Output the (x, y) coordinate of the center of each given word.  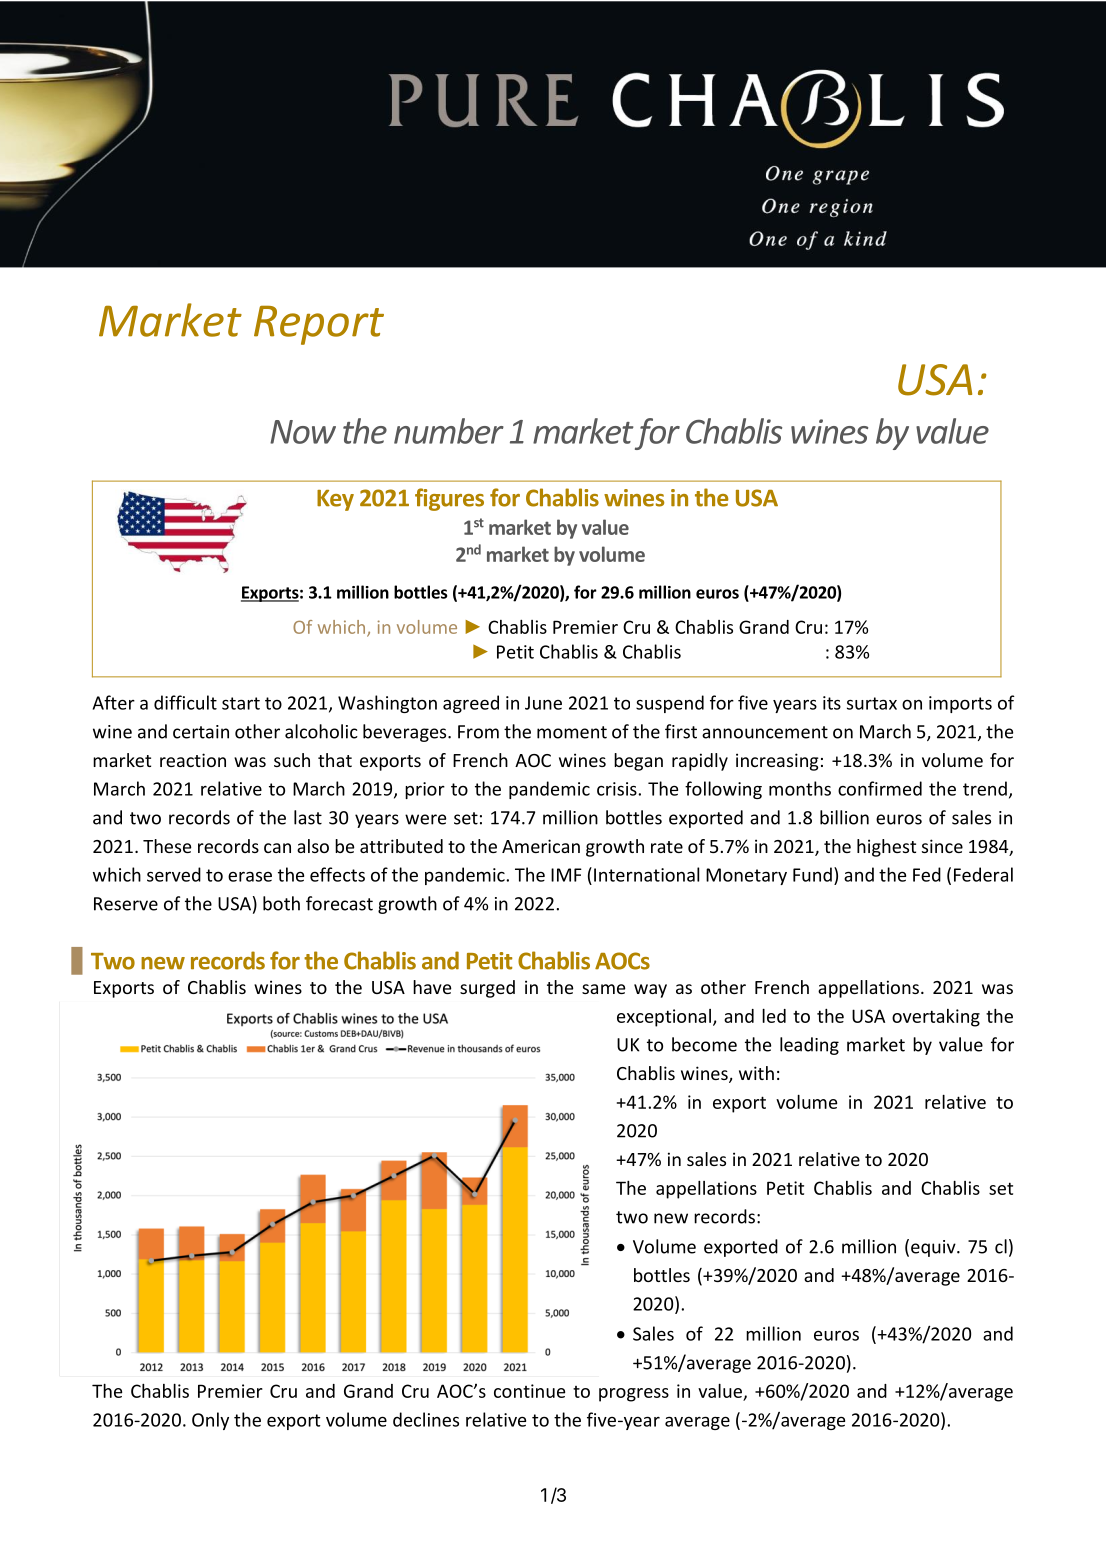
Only (210, 1421)
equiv (934, 1248)
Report (319, 325)
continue (529, 1391)
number (449, 431)
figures (449, 499)
